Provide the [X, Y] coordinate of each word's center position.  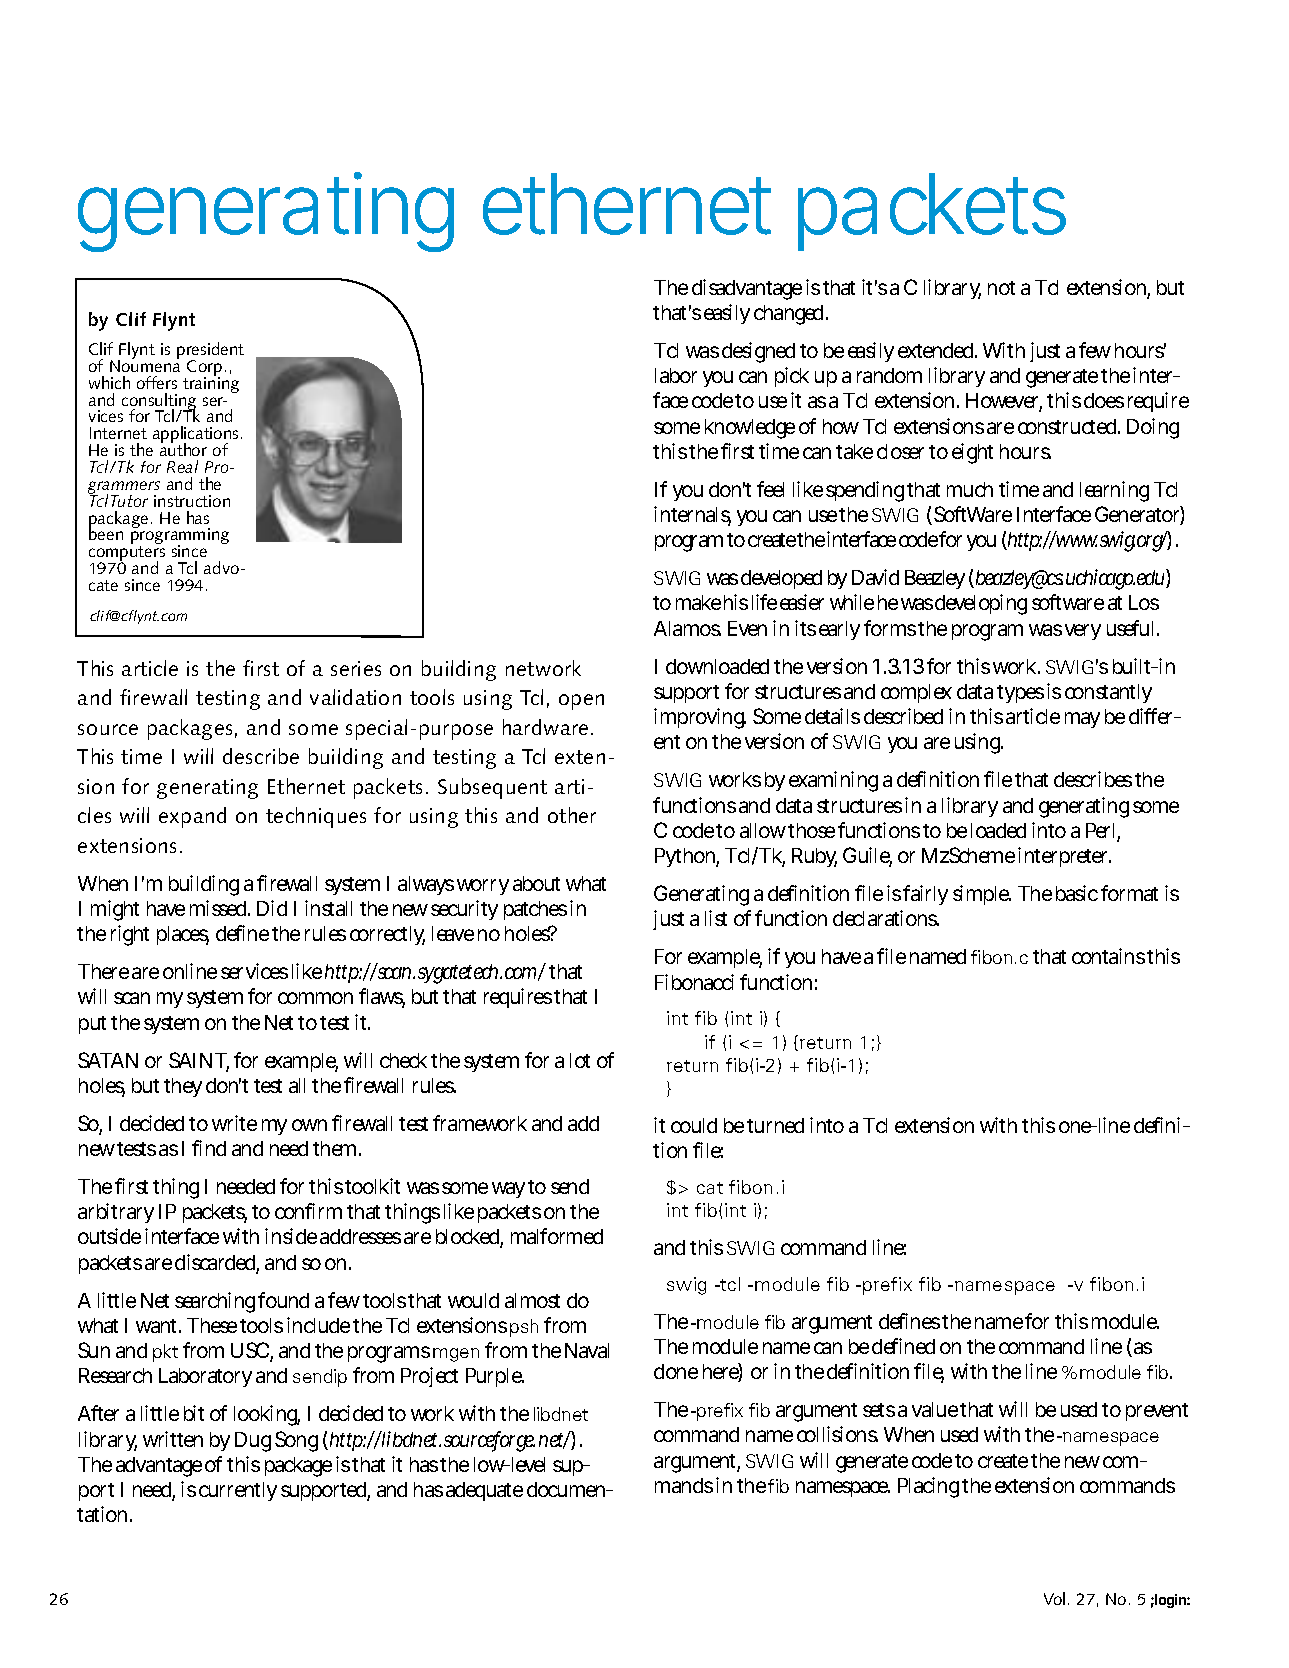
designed [758, 352]
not [1001, 288]
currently [238, 1491]
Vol [1054, 1598]
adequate [484, 1491]
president [210, 352]
